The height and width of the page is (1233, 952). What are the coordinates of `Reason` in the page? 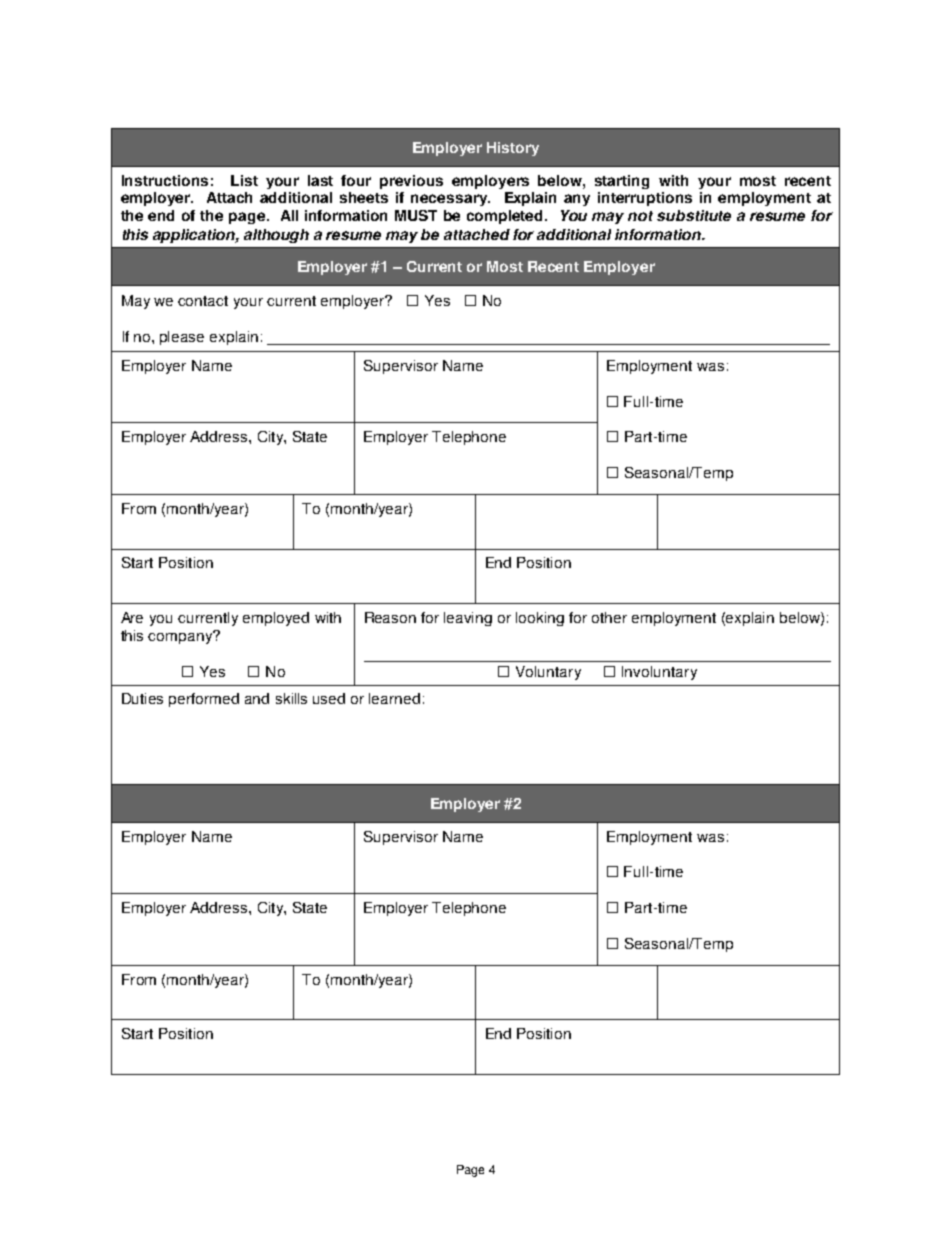 It's located at (390, 617).
